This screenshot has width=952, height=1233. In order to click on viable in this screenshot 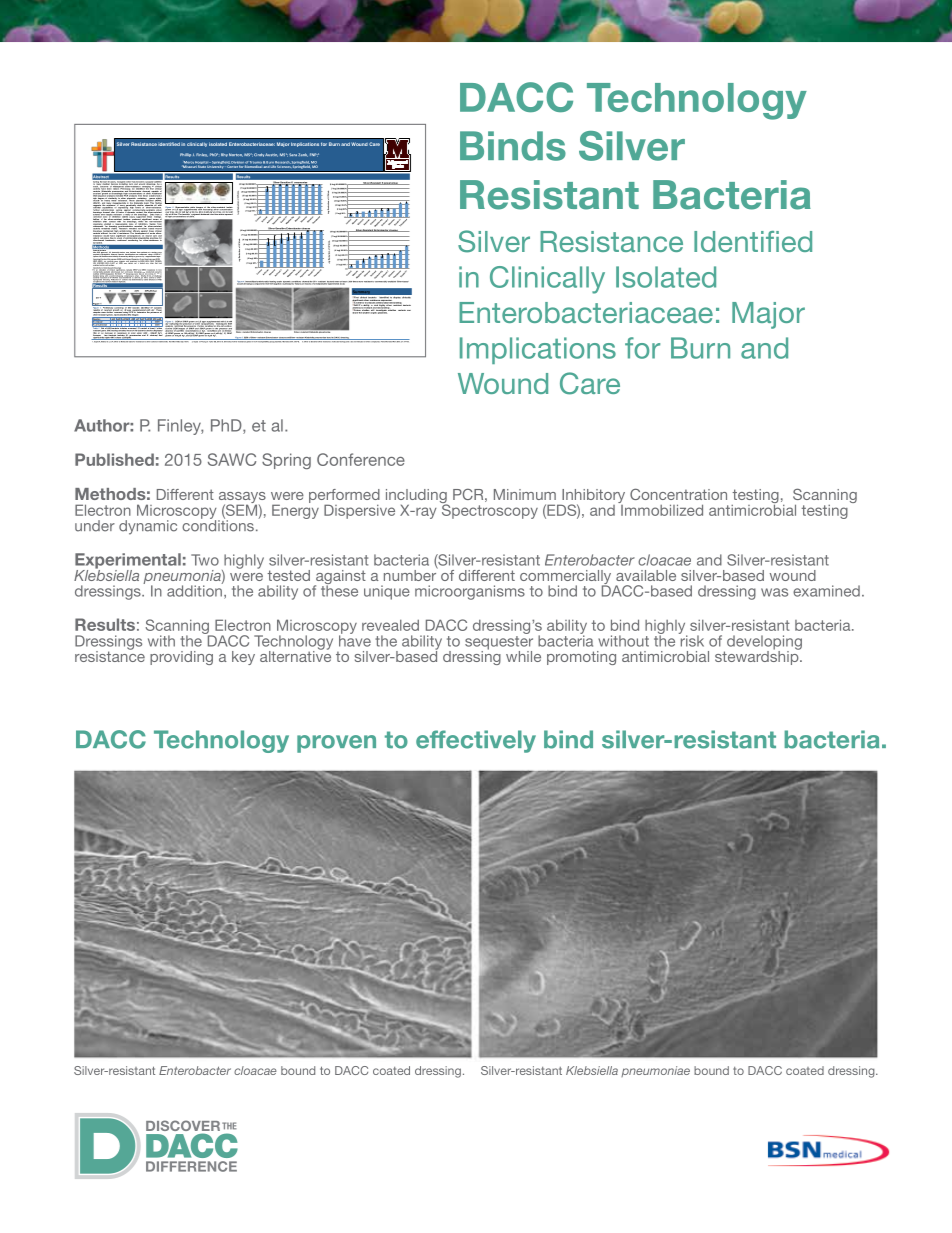, I will do `click(113, 229)`.
